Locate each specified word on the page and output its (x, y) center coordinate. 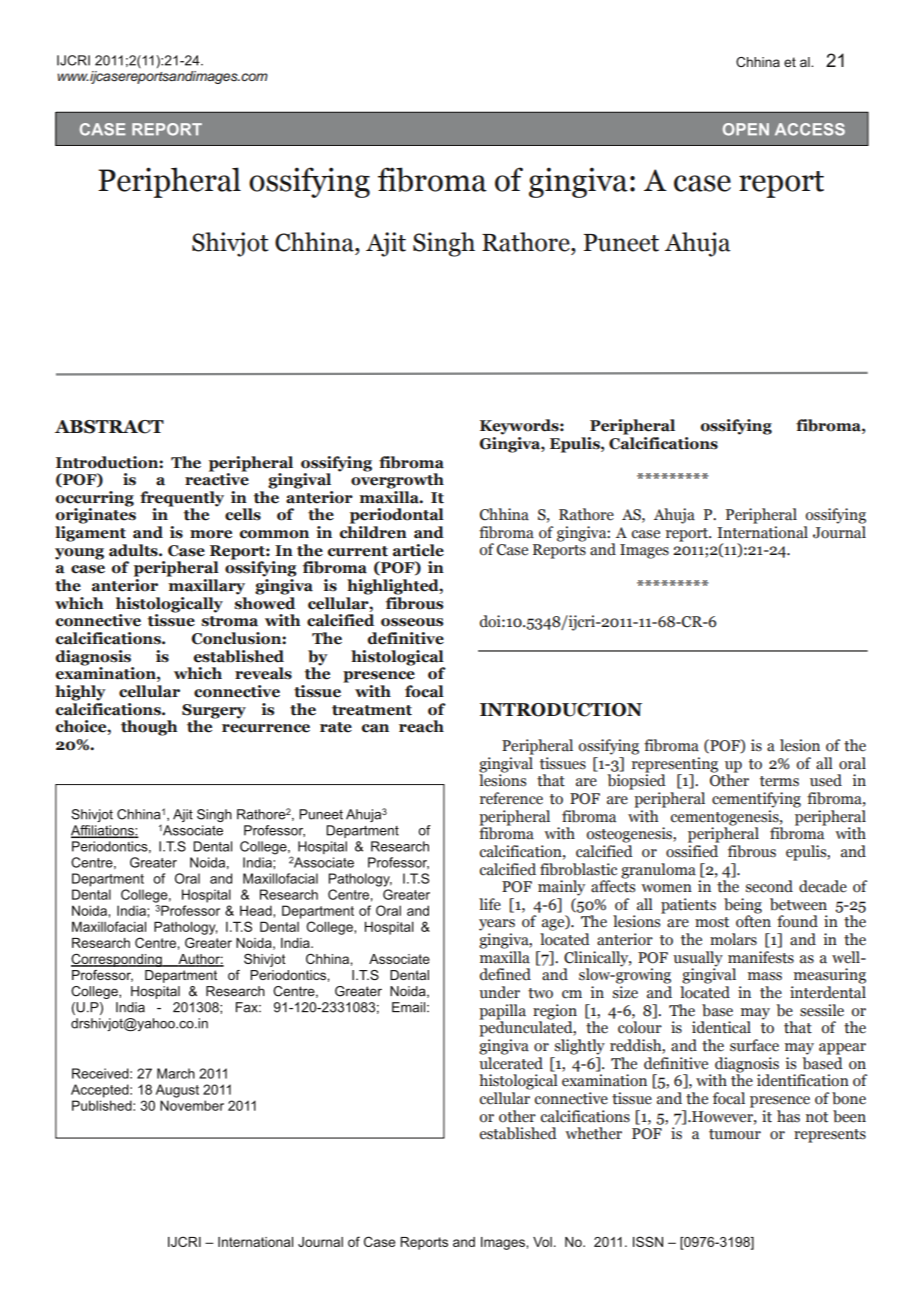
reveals (263, 673)
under (499, 992)
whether (593, 1133)
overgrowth (397, 480)
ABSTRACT (109, 427)
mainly (561, 888)
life (490, 904)
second (769, 886)
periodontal (397, 516)
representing (675, 765)
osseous (412, 622)
